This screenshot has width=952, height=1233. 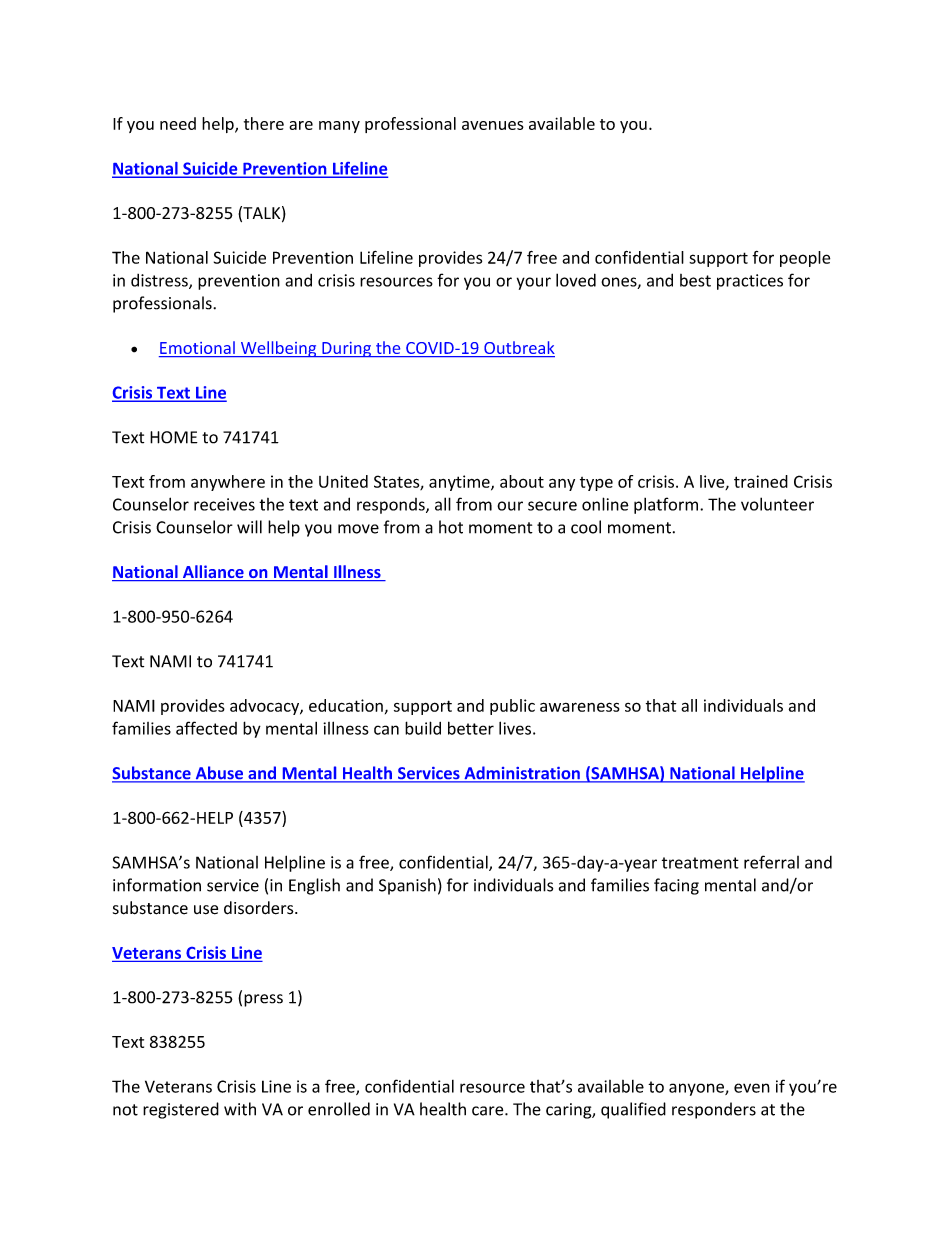 What do you see at coordinates (489, 1111) in the screenshot?
I see `care` at bounding box center [489, 1111].
